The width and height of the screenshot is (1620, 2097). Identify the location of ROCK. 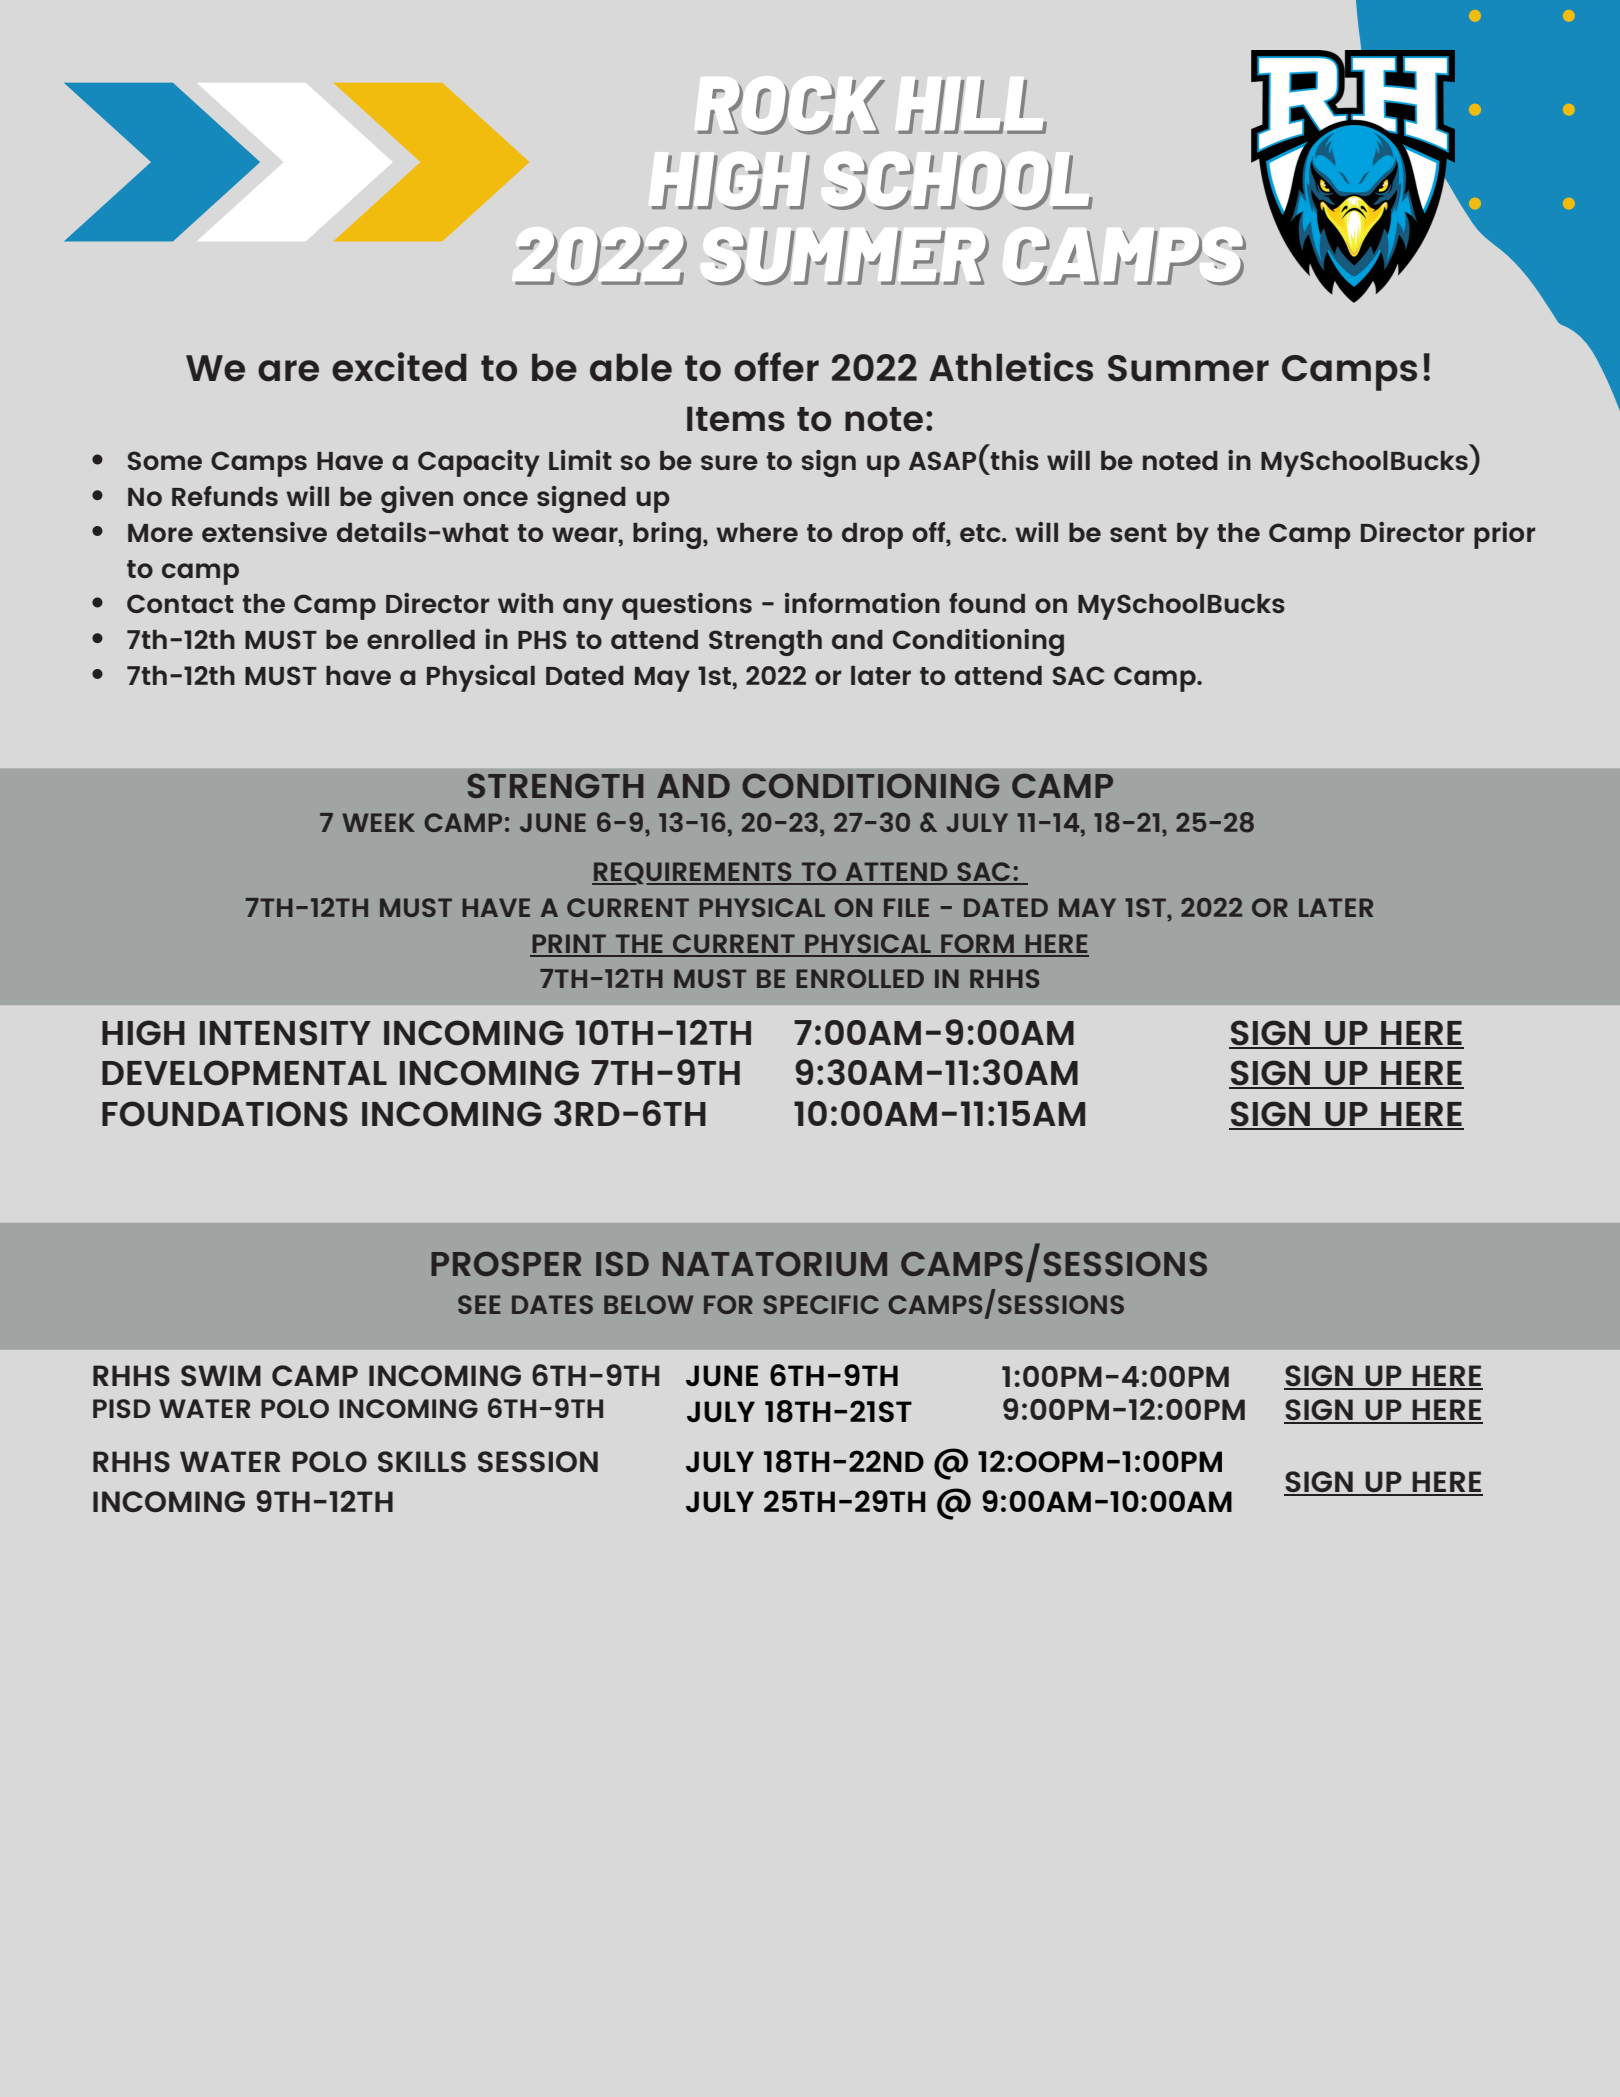
(791, 107).
